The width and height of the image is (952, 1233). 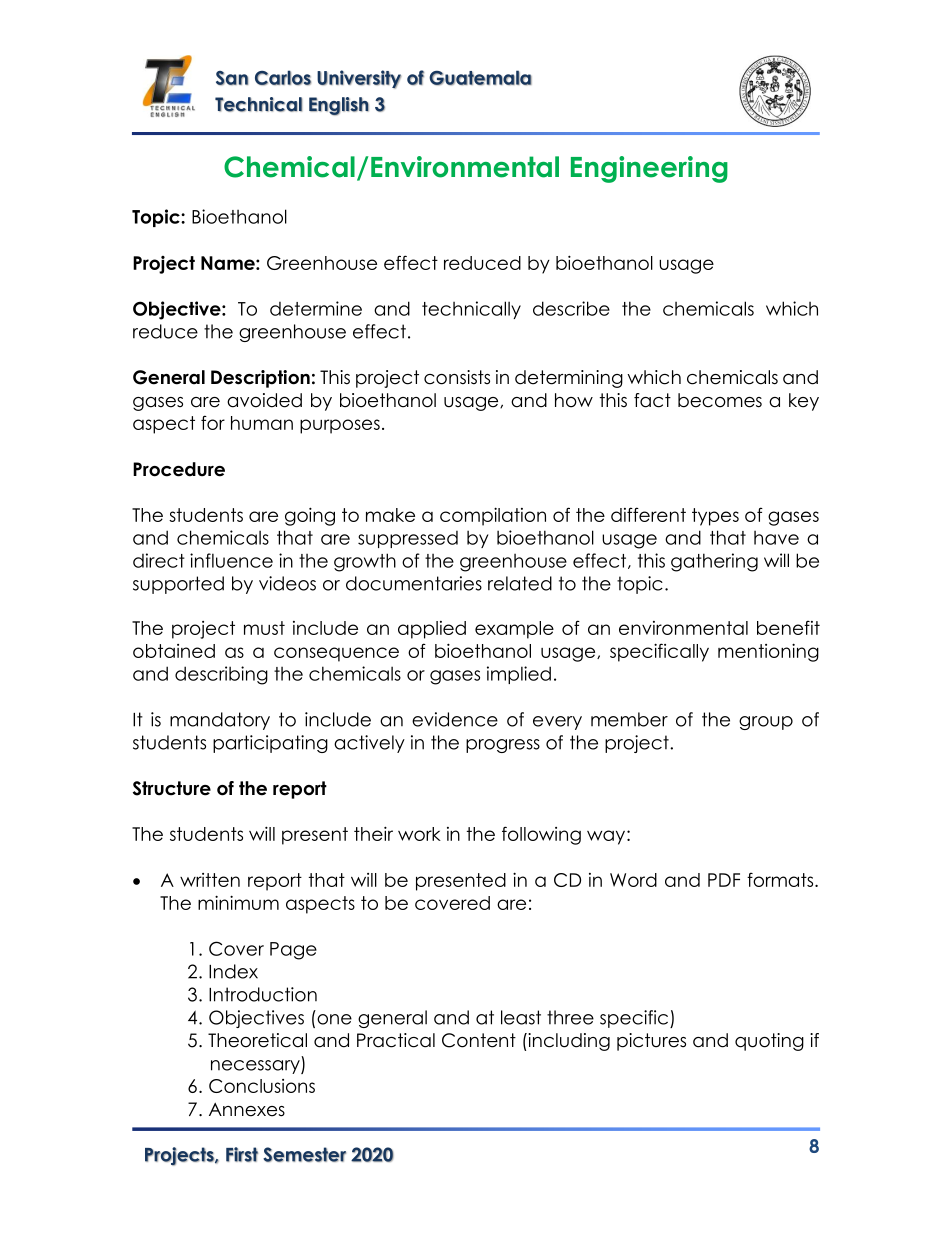 What do you see at coordinates (769, 1042) in the image?
I see `quoting` at bounding box center [769, 1042].
